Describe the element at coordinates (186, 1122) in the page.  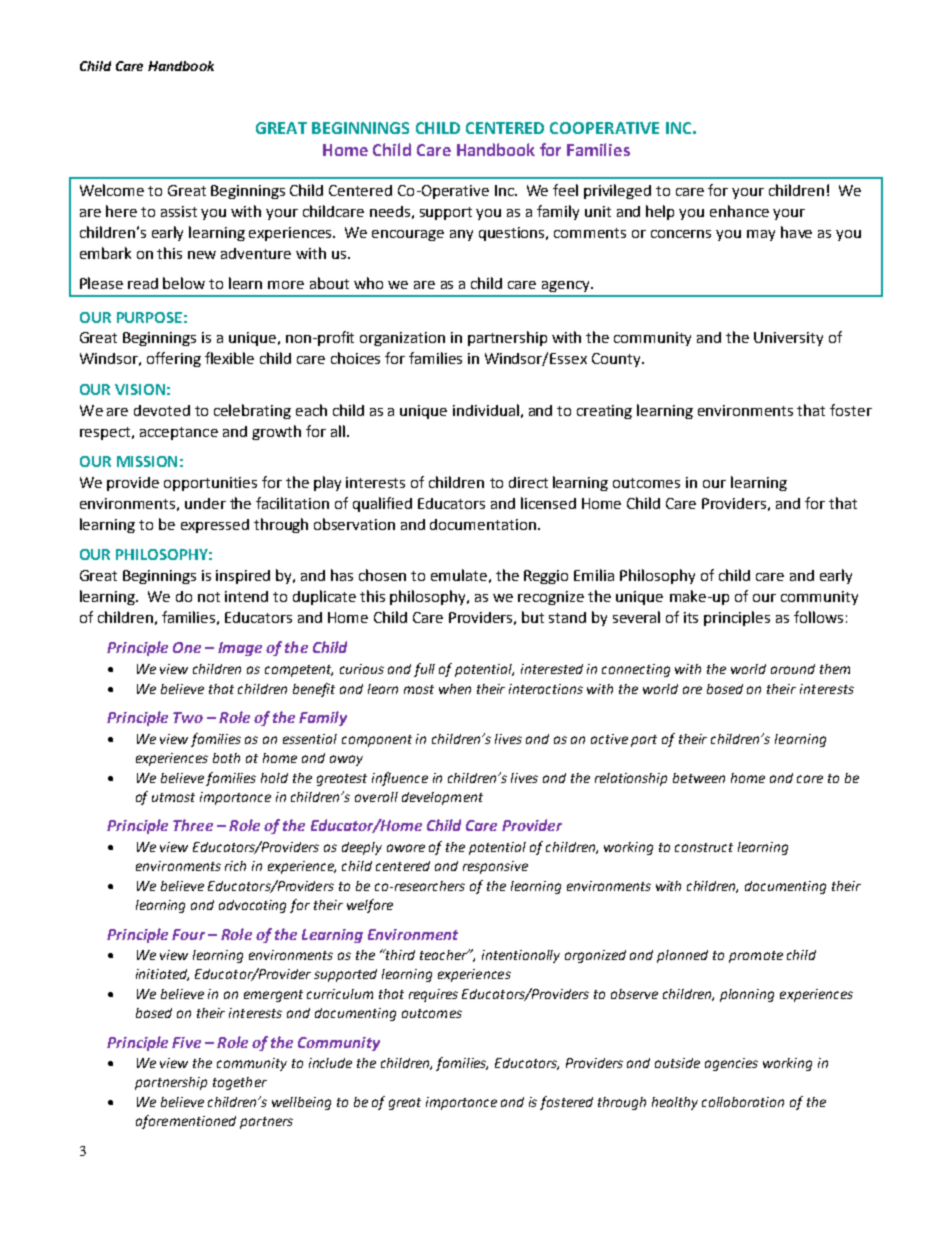
I see `aforementioned` at that location.
